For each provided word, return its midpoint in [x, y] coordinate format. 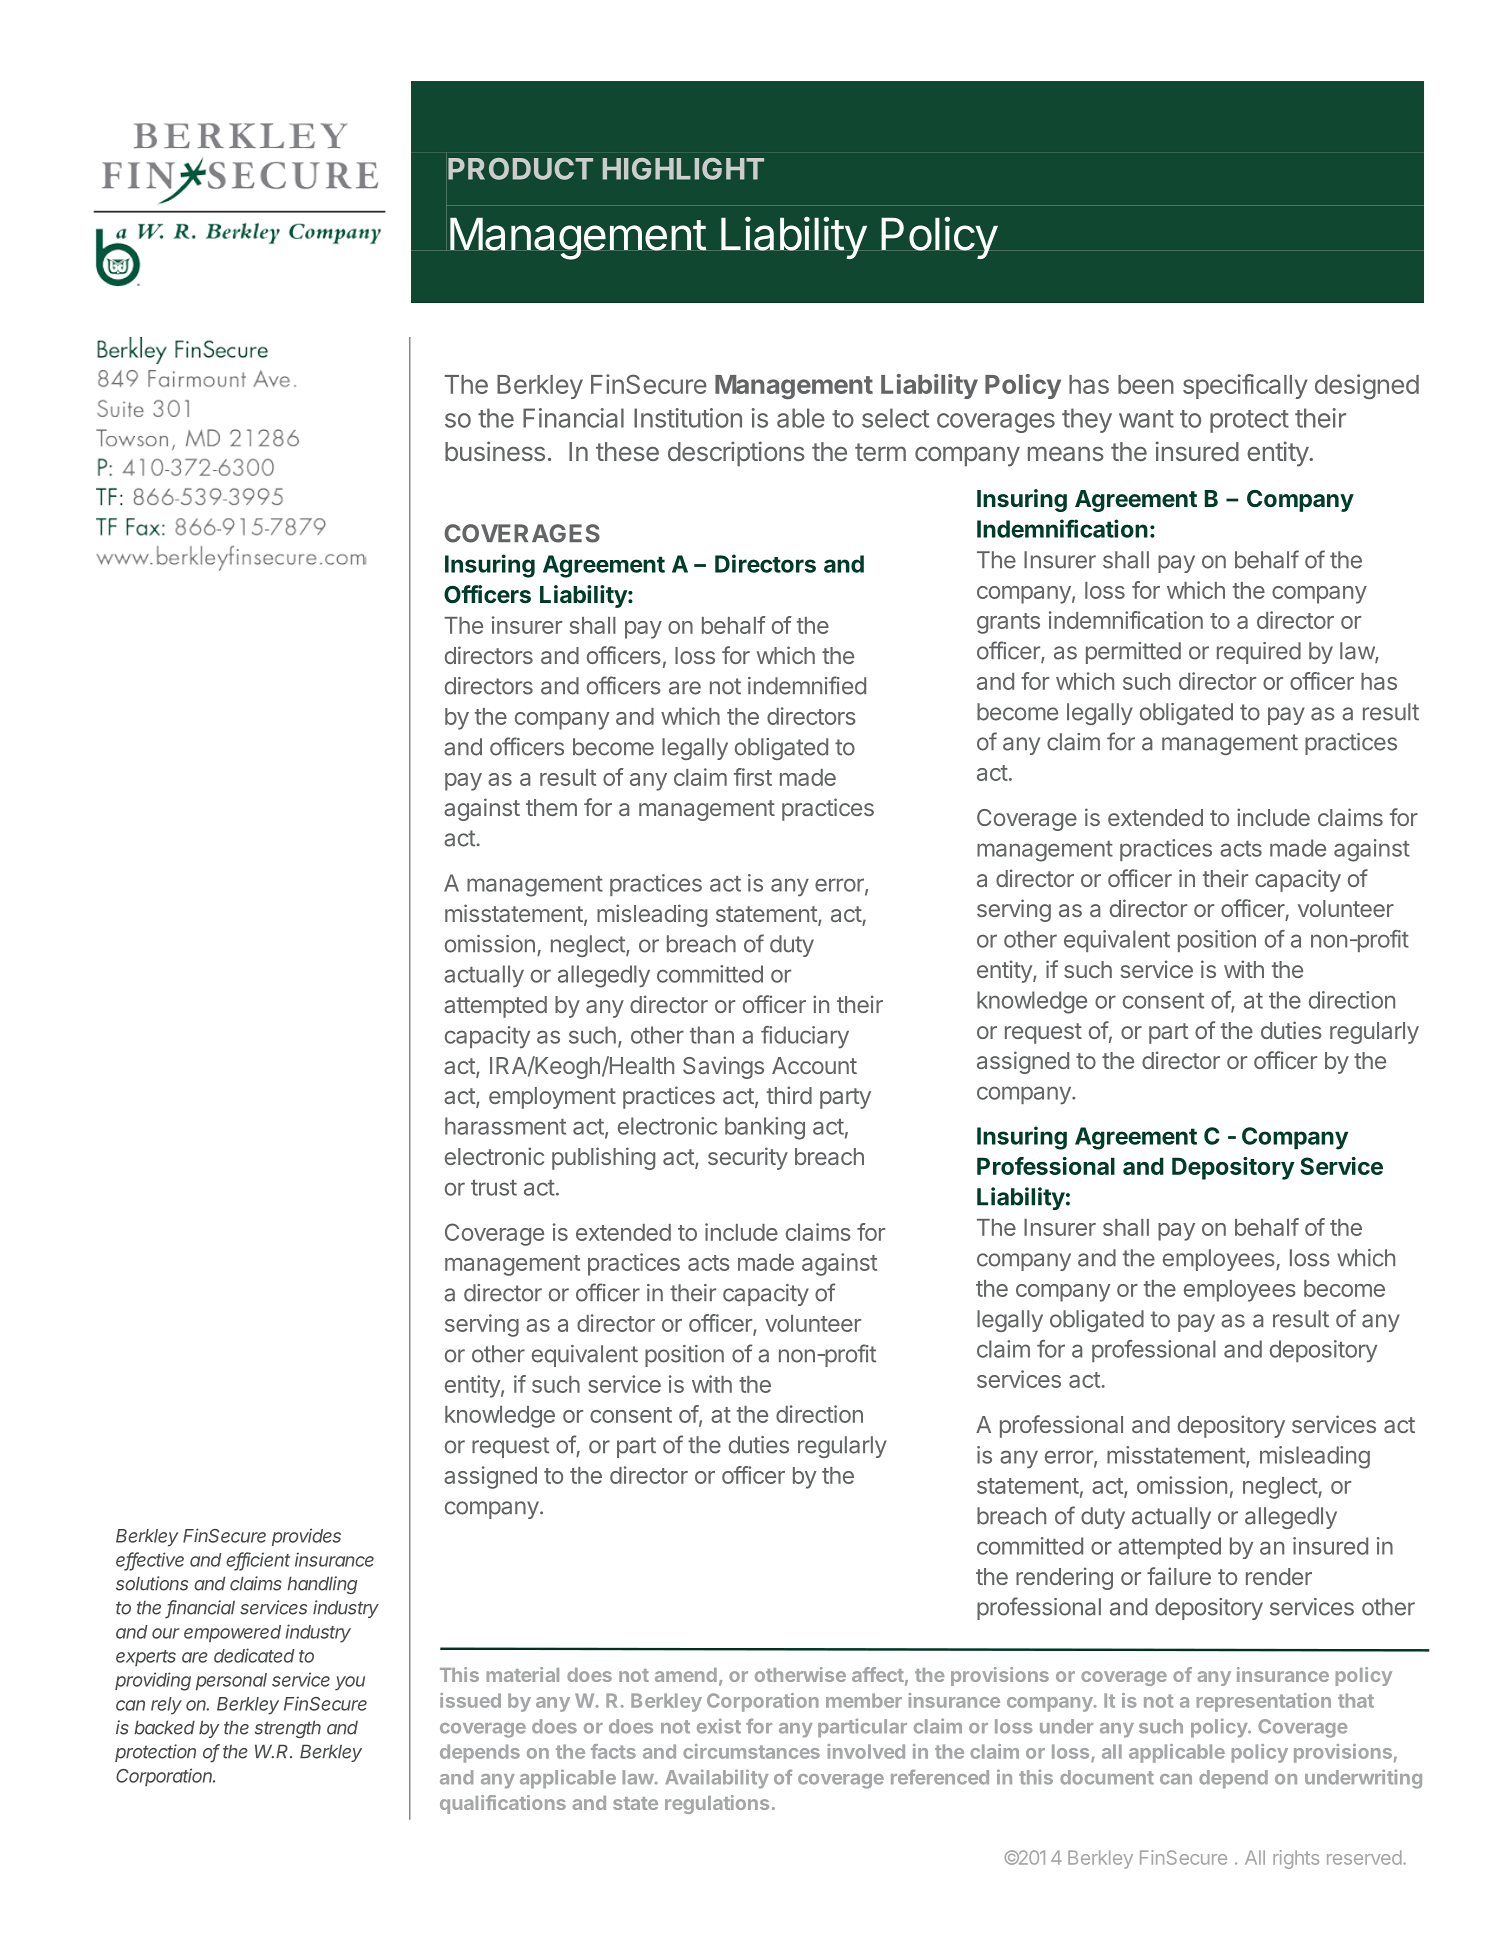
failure [1179, 1576]
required [1259, 653]
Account [814, 1065]
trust [494, 1188]
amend [686, 1675]
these [627, 451]
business [495, 451]
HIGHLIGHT [683, 169]
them [551, 807]
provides [306, 1537]
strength [288, 1729]
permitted [1133, 653]
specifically [1245, 386]
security [748, 1158]
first [753, 777]
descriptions [736, 453]
